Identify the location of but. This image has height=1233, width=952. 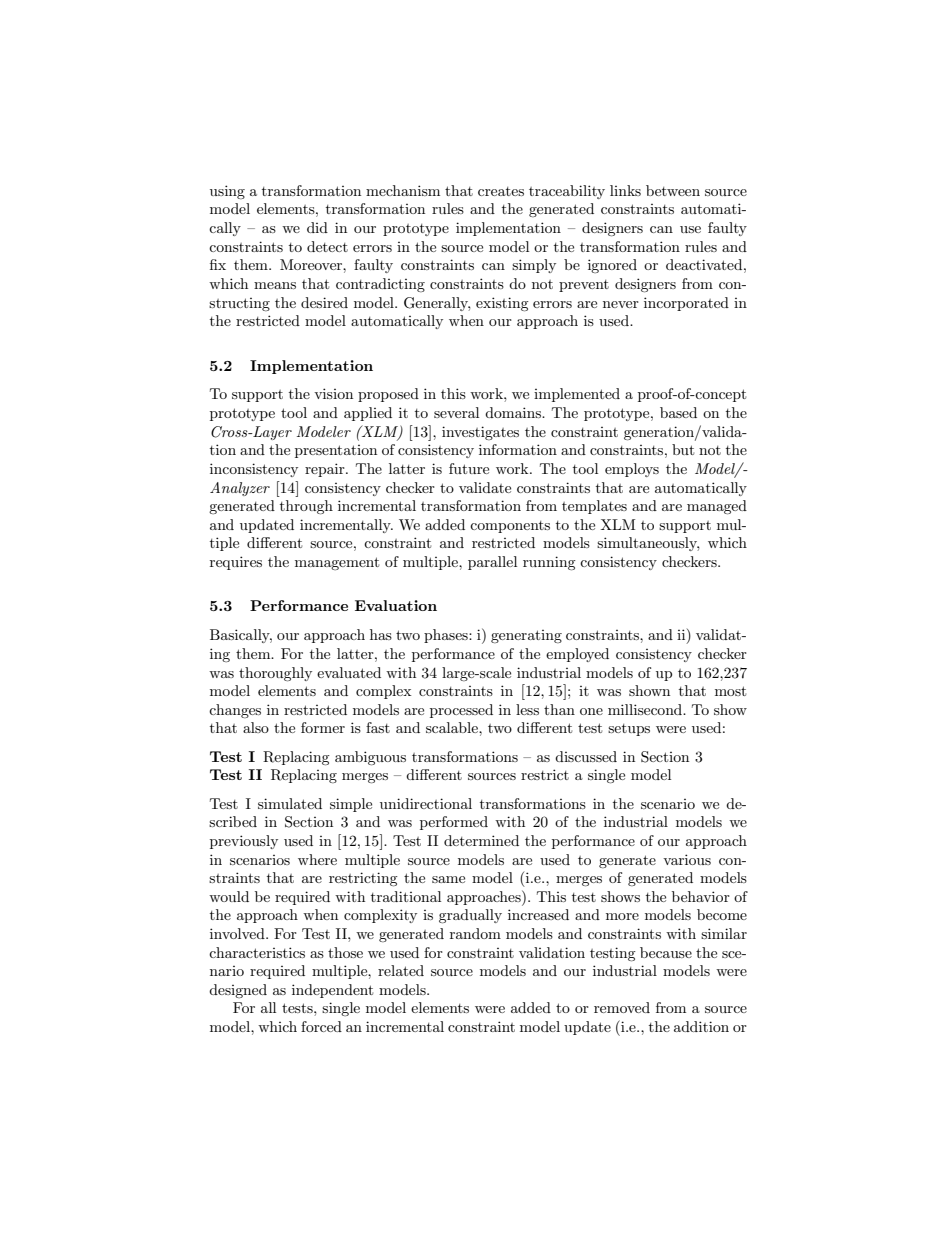
(683, 449).
